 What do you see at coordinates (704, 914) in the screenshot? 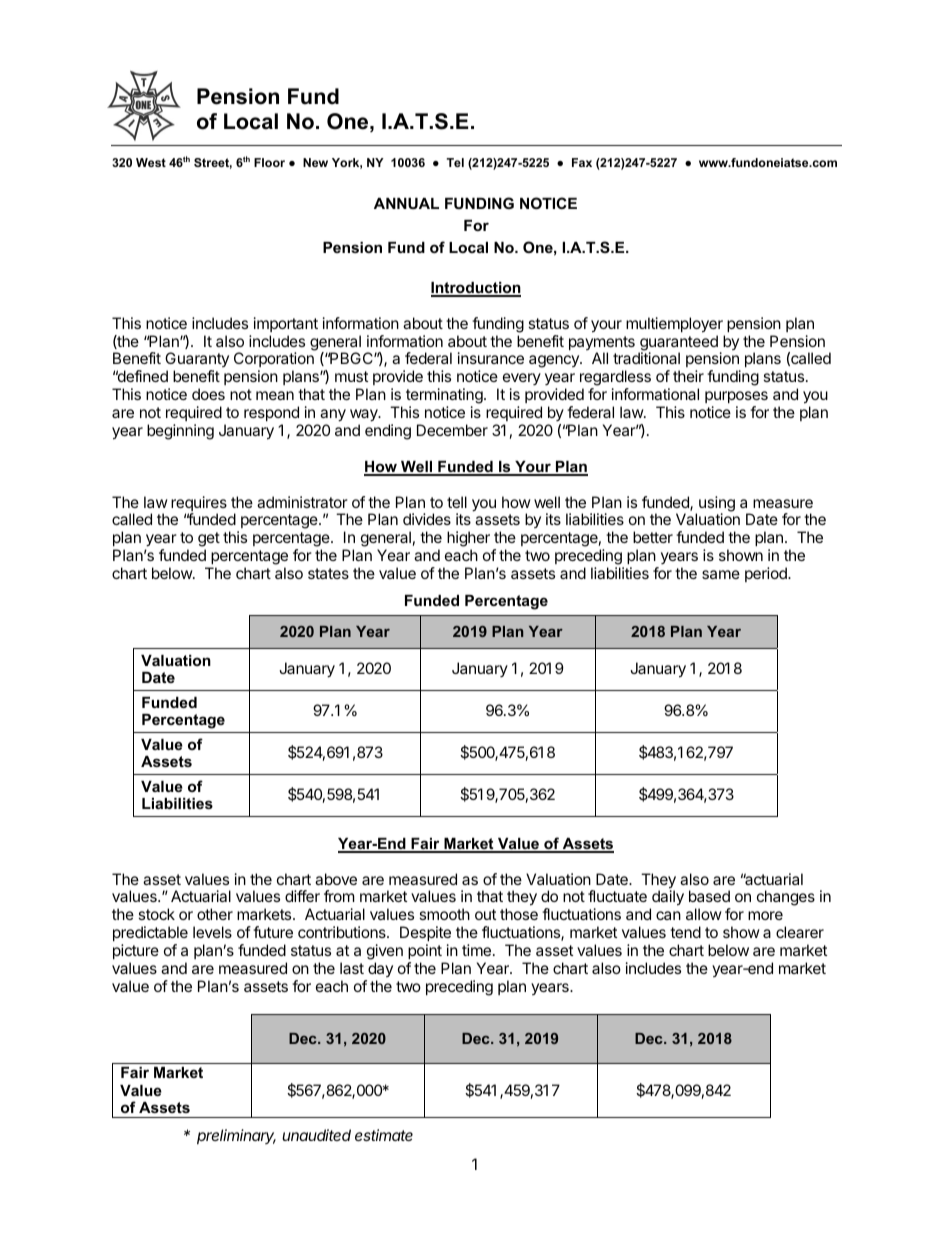
I see `allow` at bounding box center [704, 914].
